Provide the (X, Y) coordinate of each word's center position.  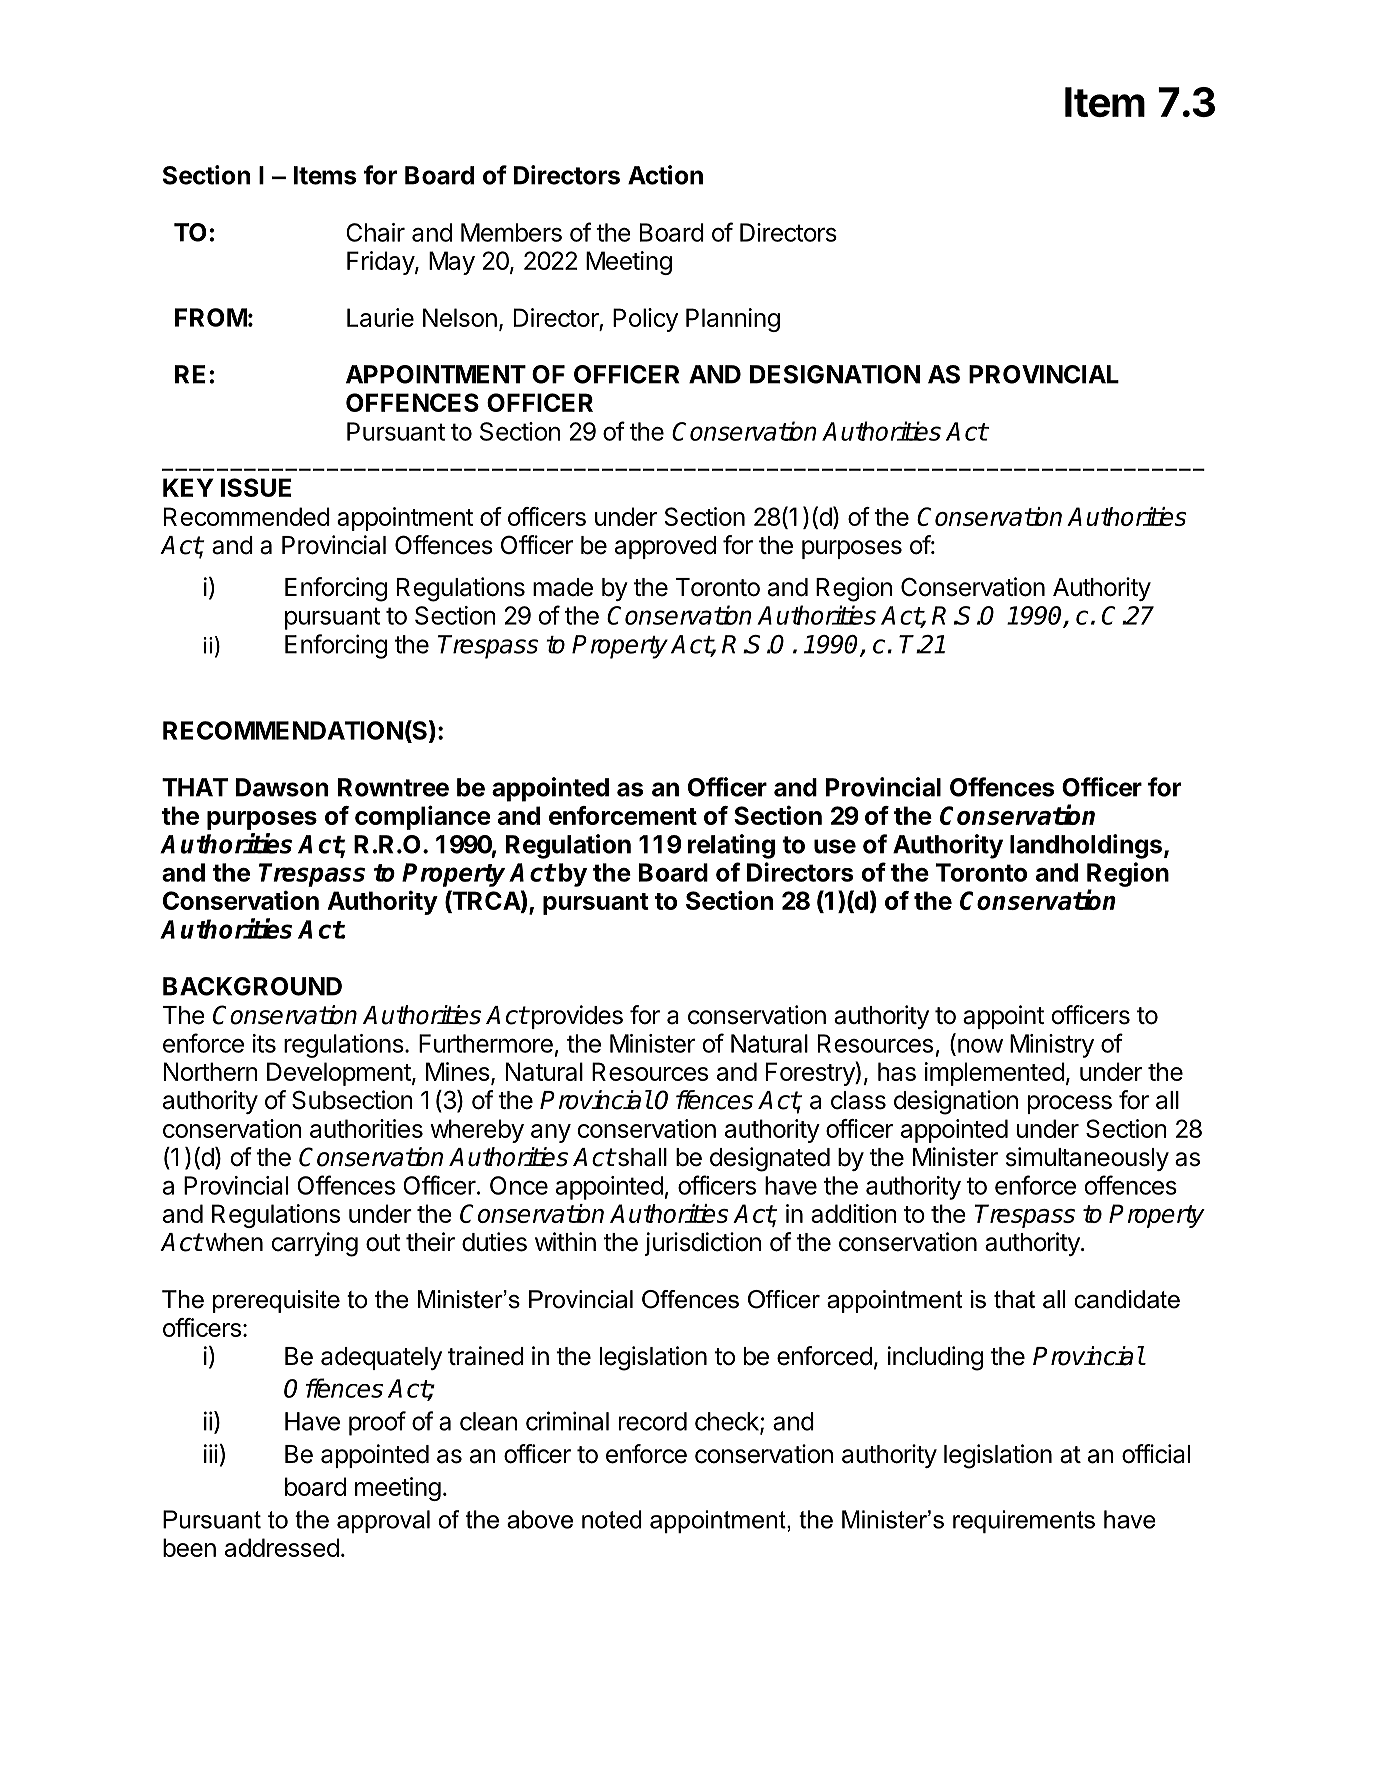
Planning (733, 320)
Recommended (247, 516)
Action (665, 175)
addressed (282, 1547)
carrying (315, 1244)
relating (731, 846)
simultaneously (1087, 1159)
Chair (375, 232)
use (835, 846)
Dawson (282, 787)
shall (641, 1157)
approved (665, 547)
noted (612, 1519)
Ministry (1052, 1046)
